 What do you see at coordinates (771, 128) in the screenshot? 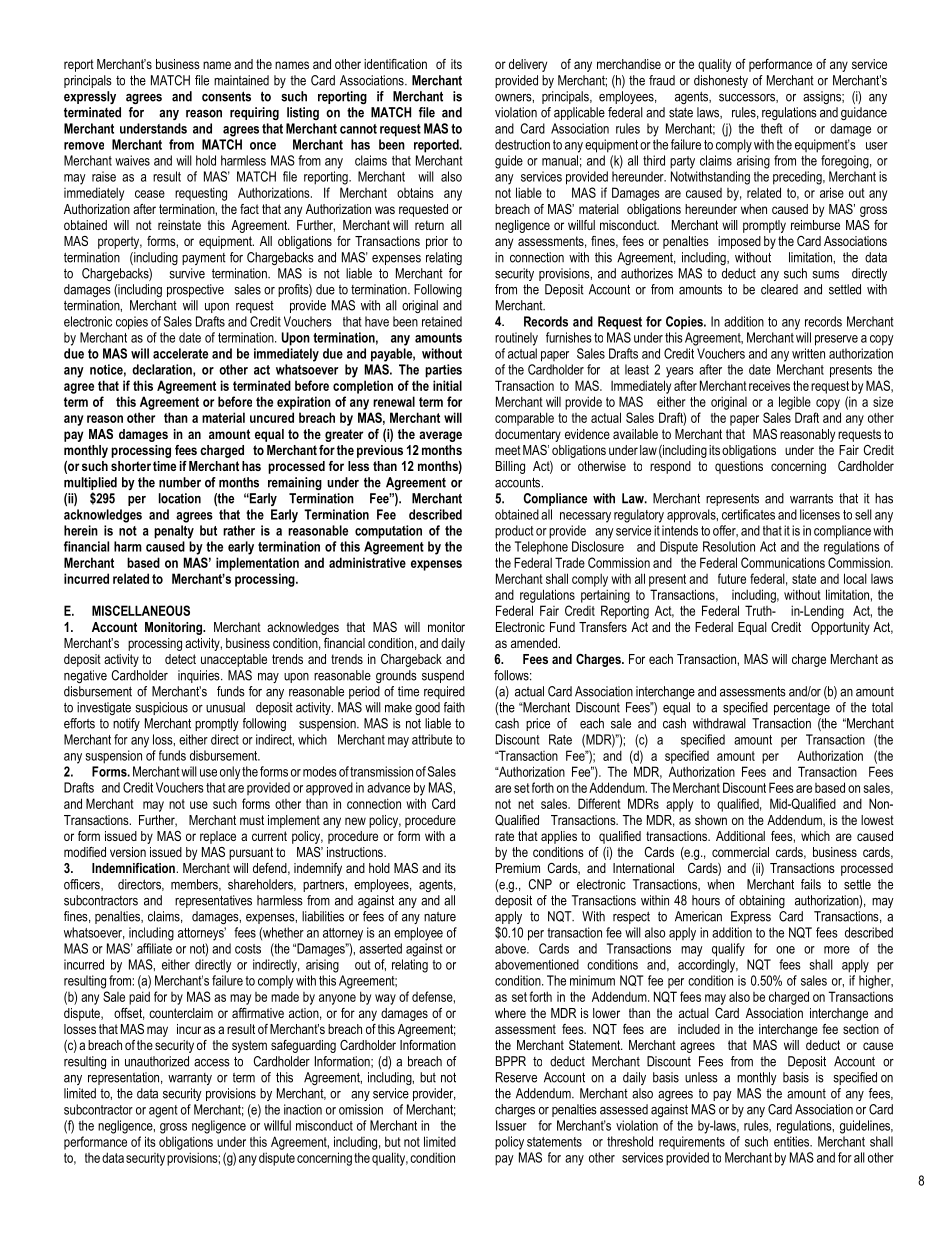
I see `theft` at bounding box center [771, 128].
